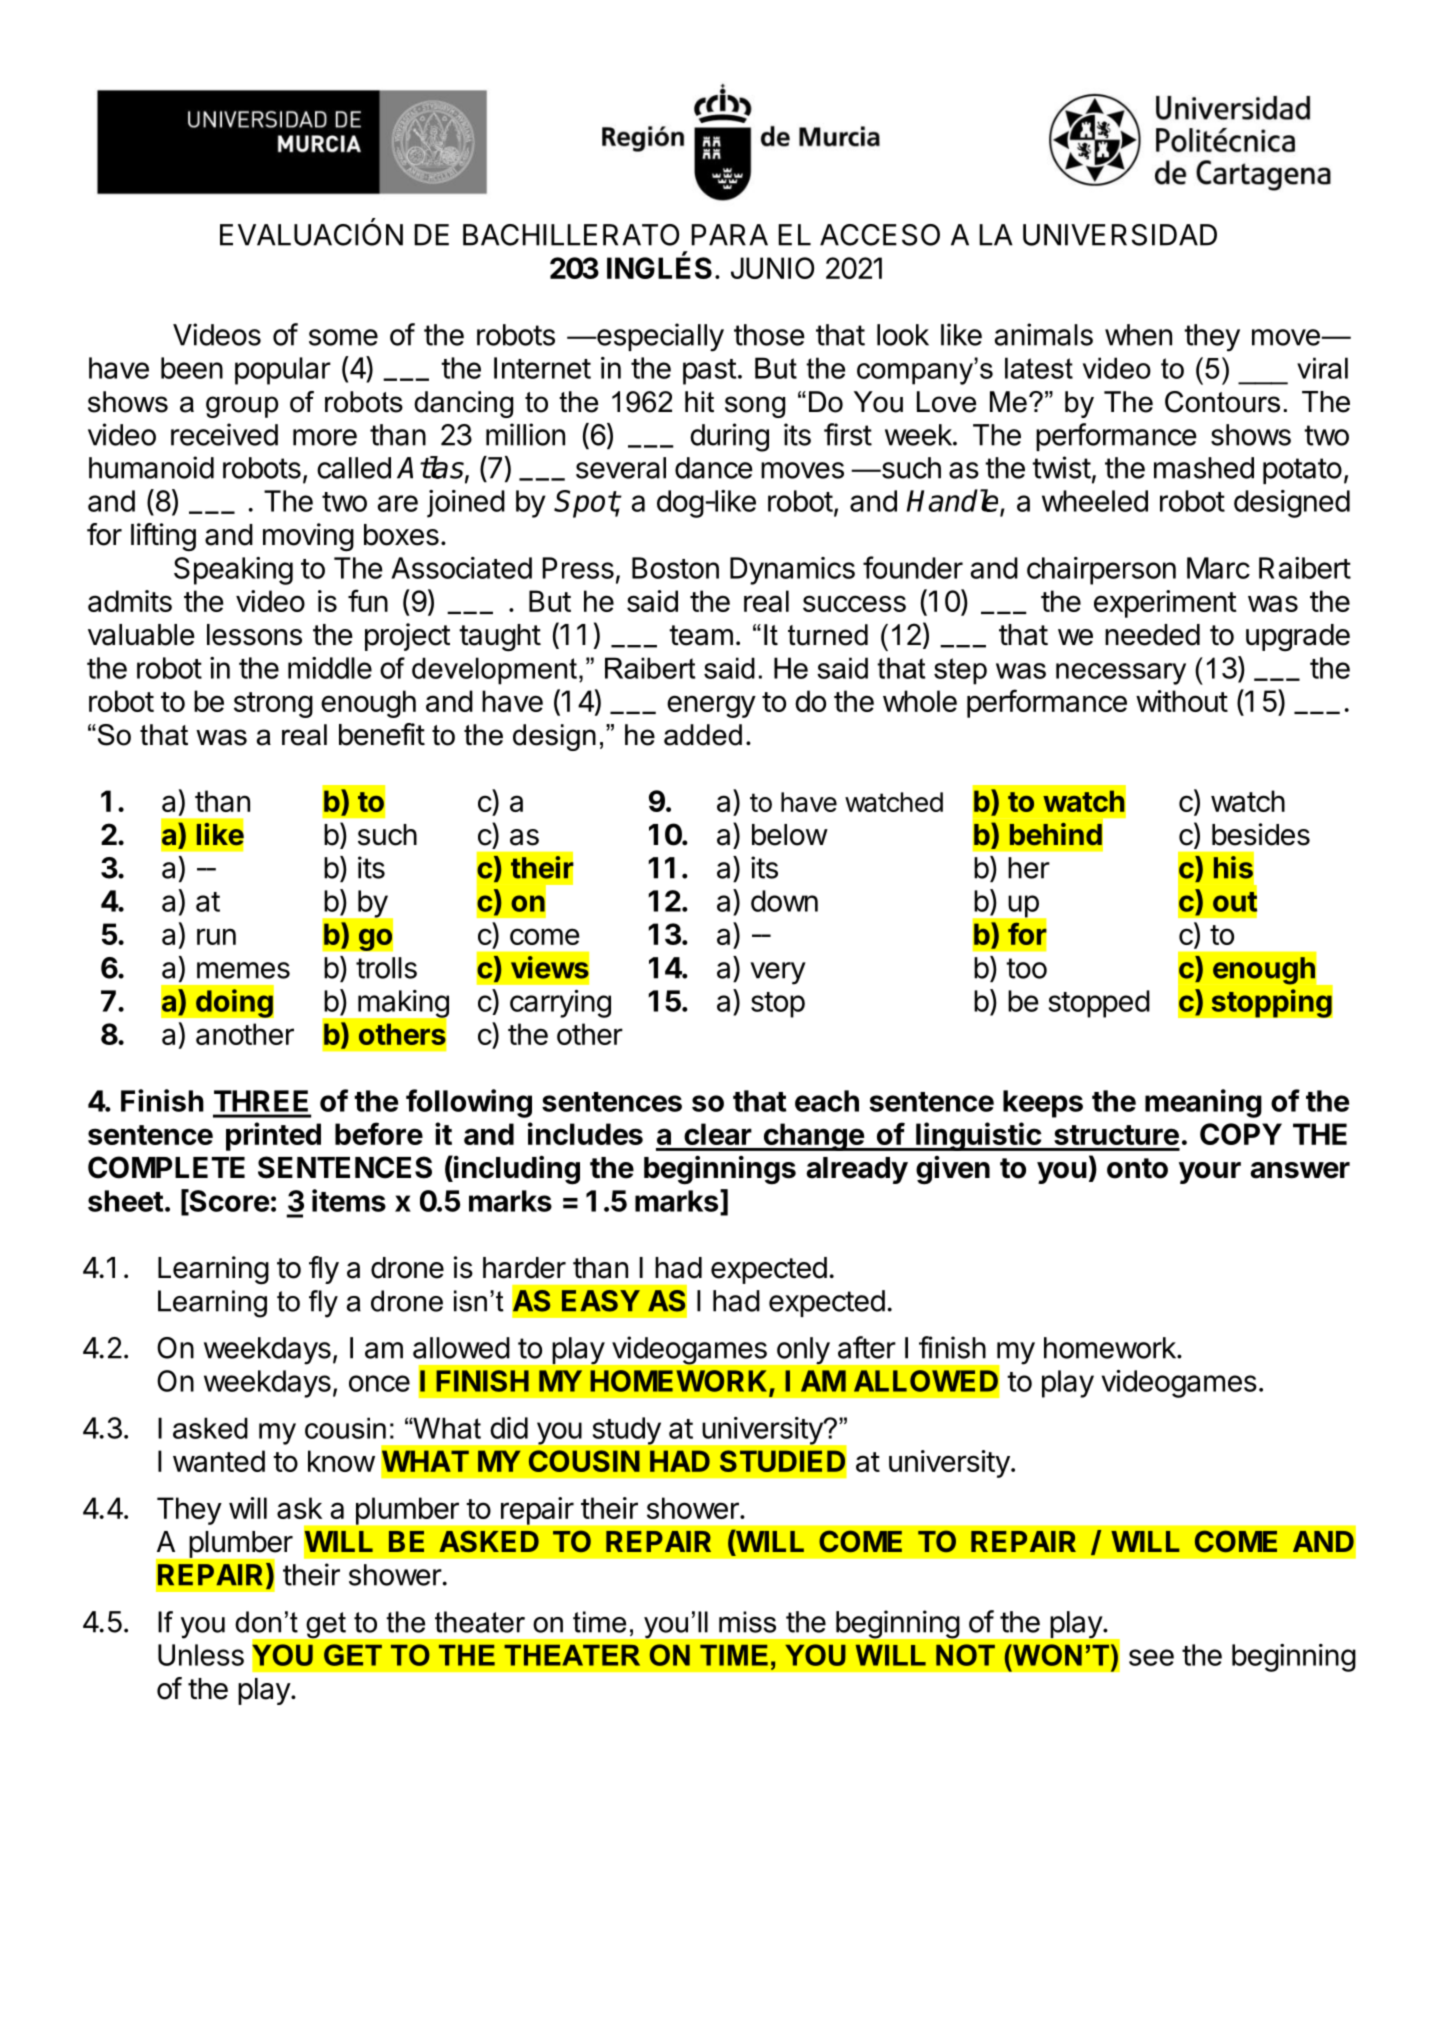  Describe the element at coordinates (1120, 235) in the document. I see `UNIVERSIDAD` at that location.
